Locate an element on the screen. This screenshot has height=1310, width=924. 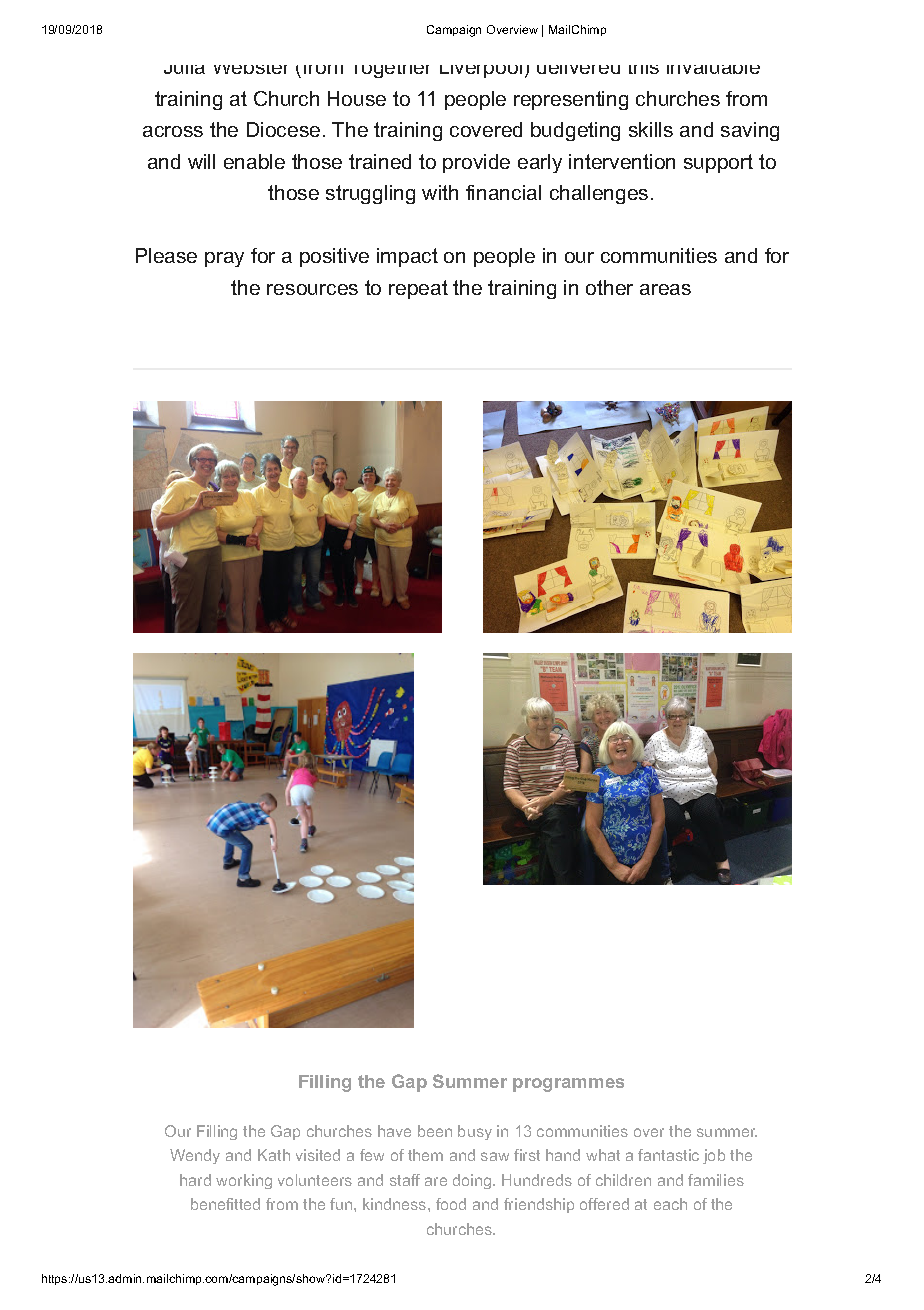
fantastic is located at coordinates (668, 1155).
